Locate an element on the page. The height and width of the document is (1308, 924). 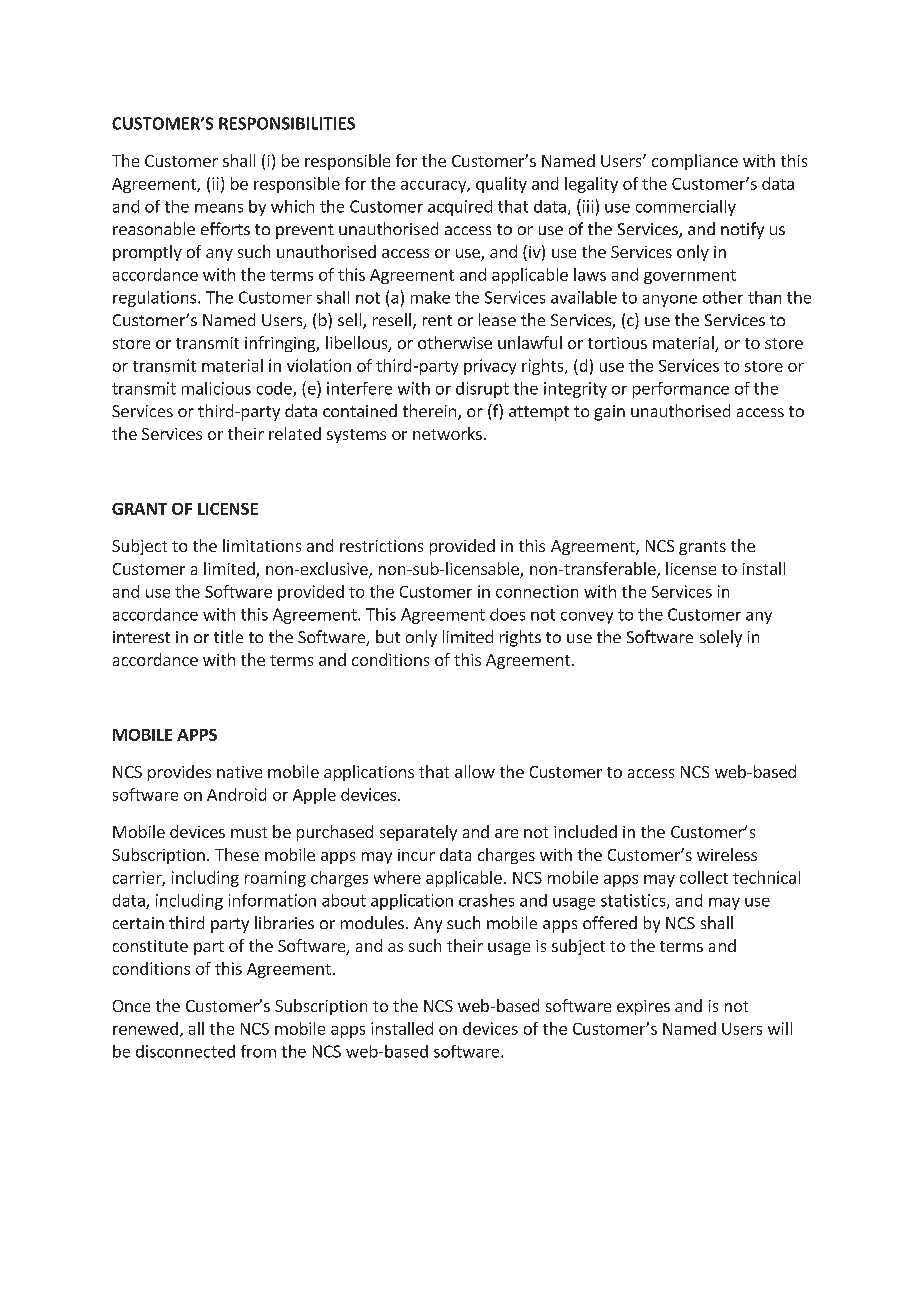
wireless is located at coordinates (727, 854).
